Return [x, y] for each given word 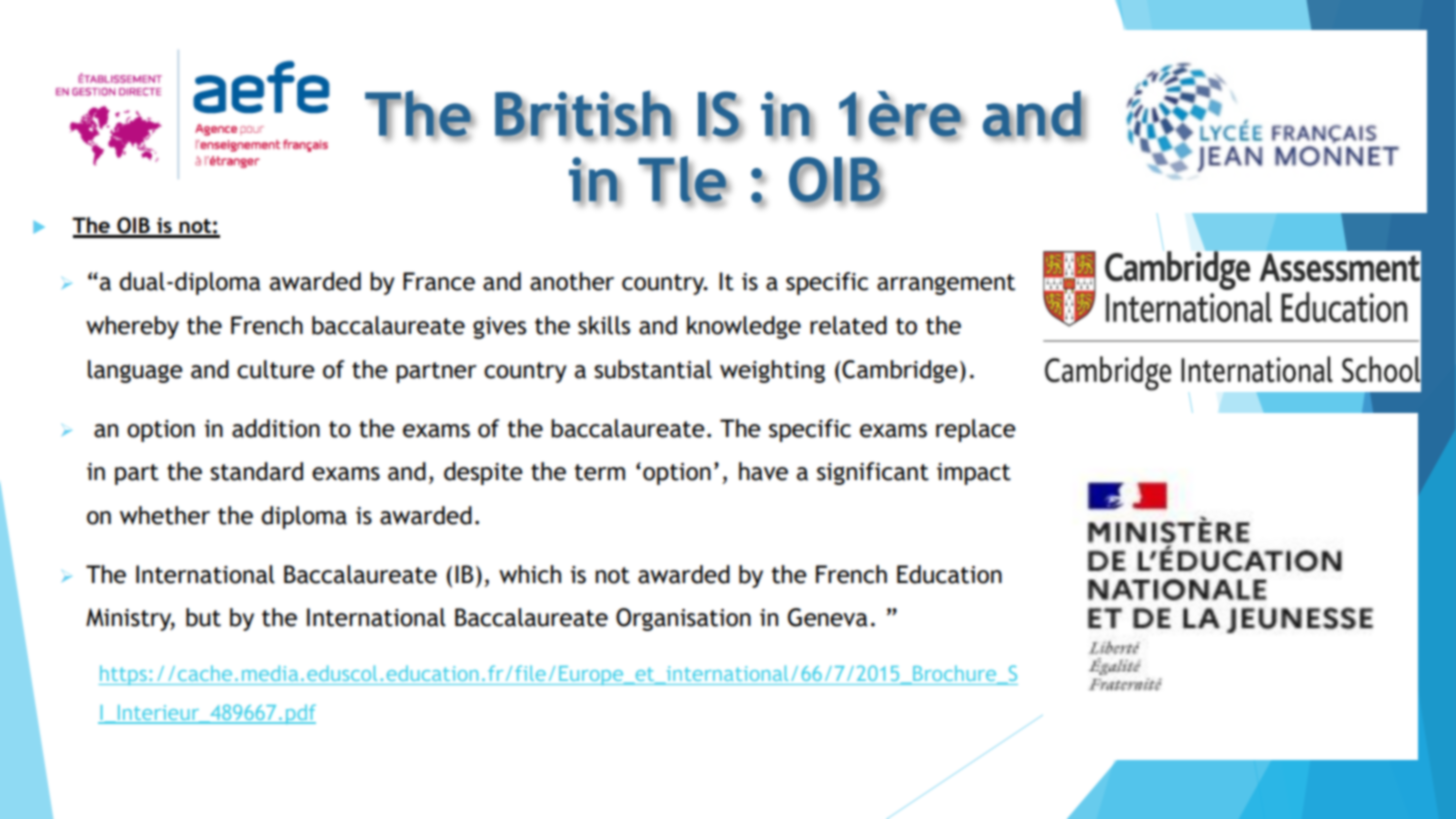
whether [165, 515]
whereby [132, 327]
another [572, 281]
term [600, 472]
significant [873, 473]
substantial [653, 369]
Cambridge [899, 371]
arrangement [946, 284]
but [203, 617]
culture [276, 369]
